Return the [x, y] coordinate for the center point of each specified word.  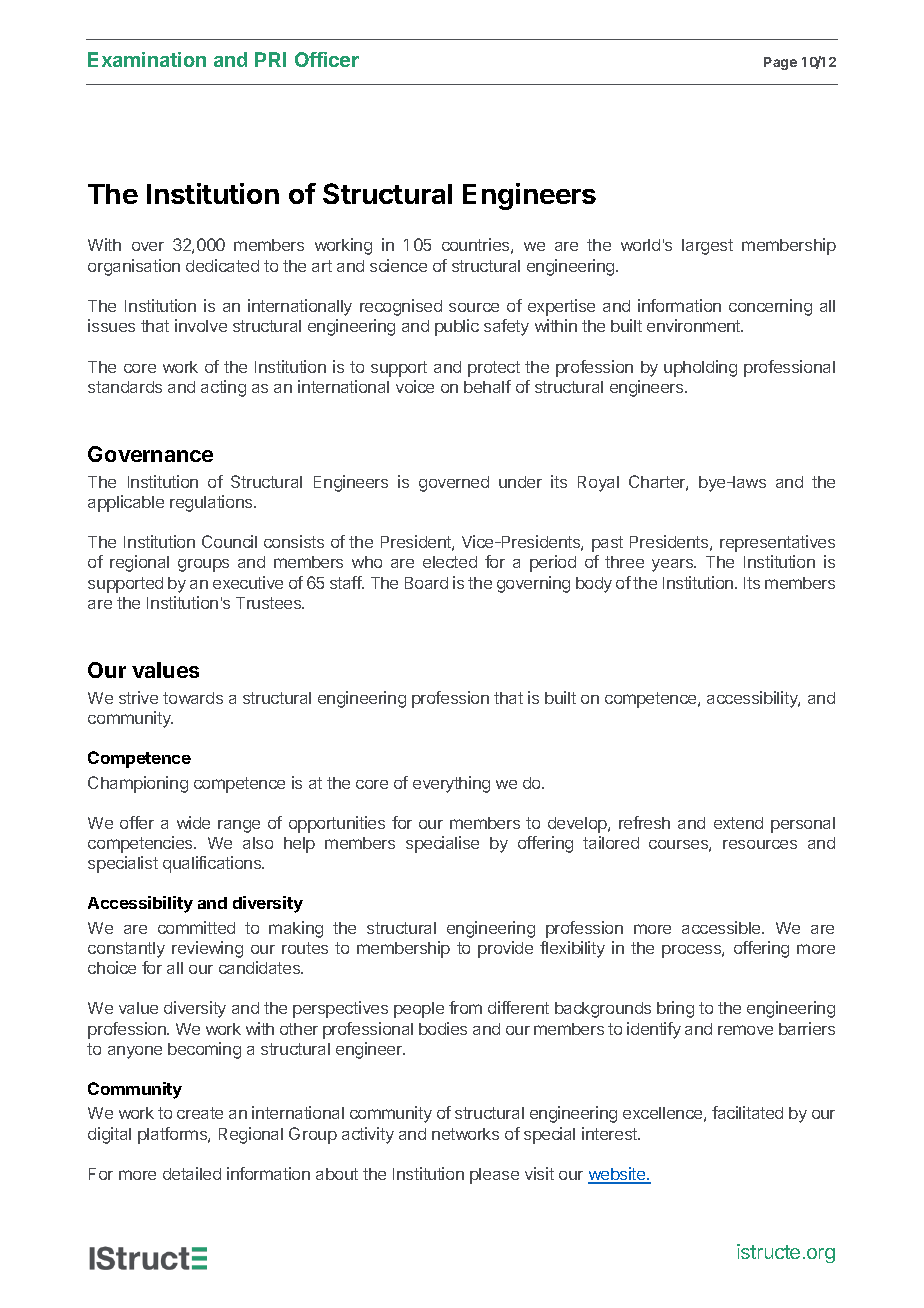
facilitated [747, 1112]
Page [780, 63]
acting [223, 388]
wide [193, 822]
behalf [487, 386]
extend [738, 823]
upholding [700, 368]
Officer [327, 59]
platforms [173, 1135]
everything [451, 784]
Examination [147, 59]
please [494, 1176]
